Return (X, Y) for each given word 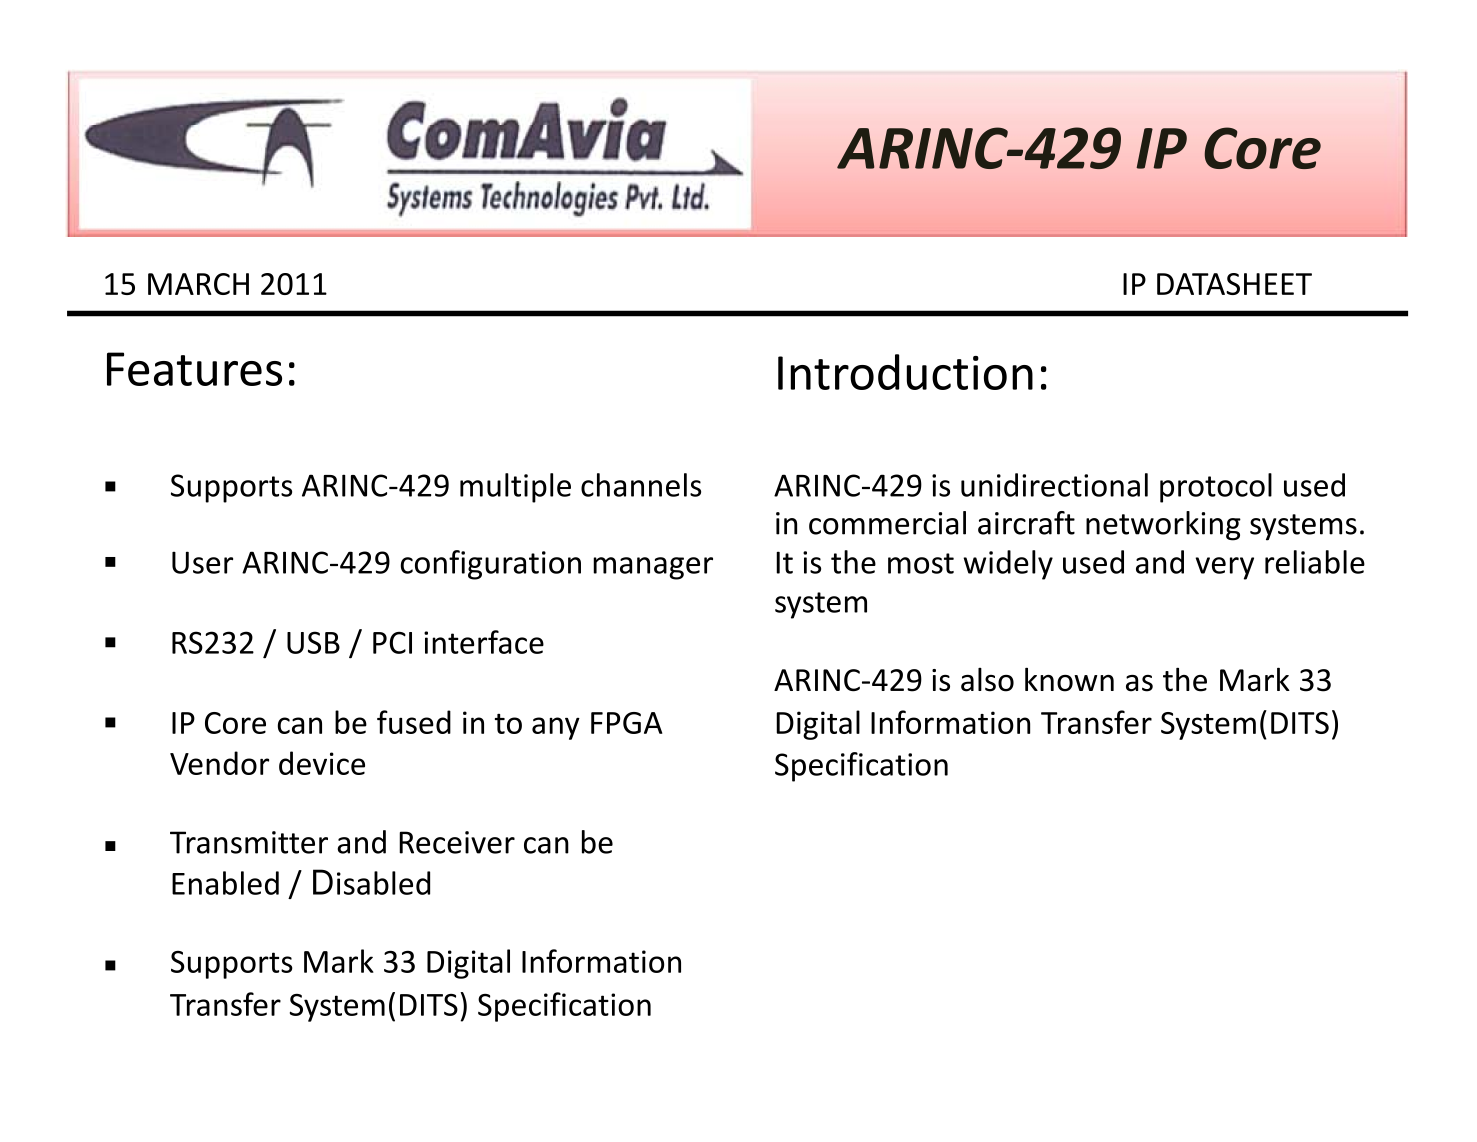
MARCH (198, 284)
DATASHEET (1234, 284)
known (1069, 679)
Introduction (905, 372)
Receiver (457, 842)
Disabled (371, 882)
